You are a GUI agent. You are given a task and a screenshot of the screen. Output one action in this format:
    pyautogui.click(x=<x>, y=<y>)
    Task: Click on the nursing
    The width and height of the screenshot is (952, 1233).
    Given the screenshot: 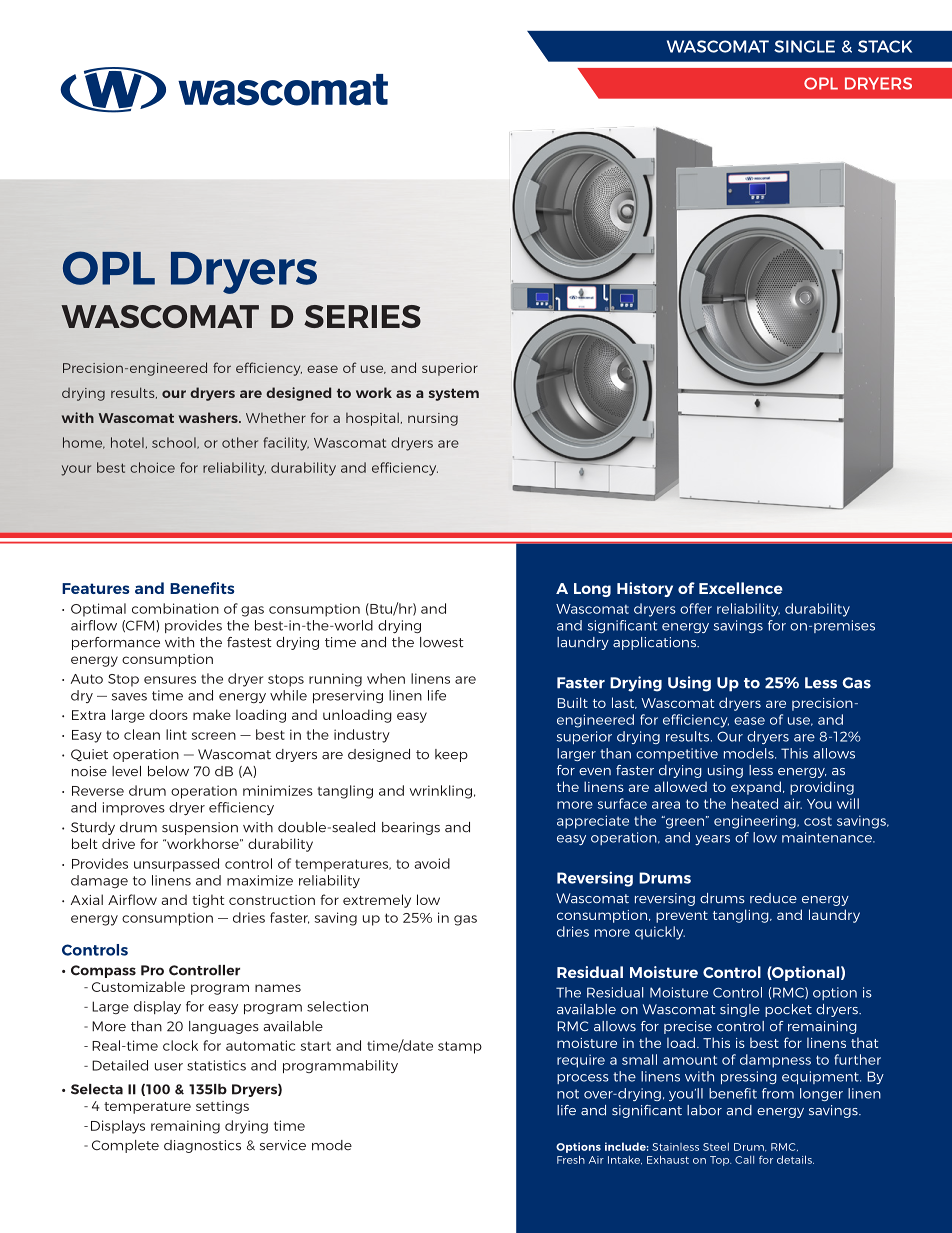 What is the action you would take?
    pyautogui.click(x=433, y=419)
